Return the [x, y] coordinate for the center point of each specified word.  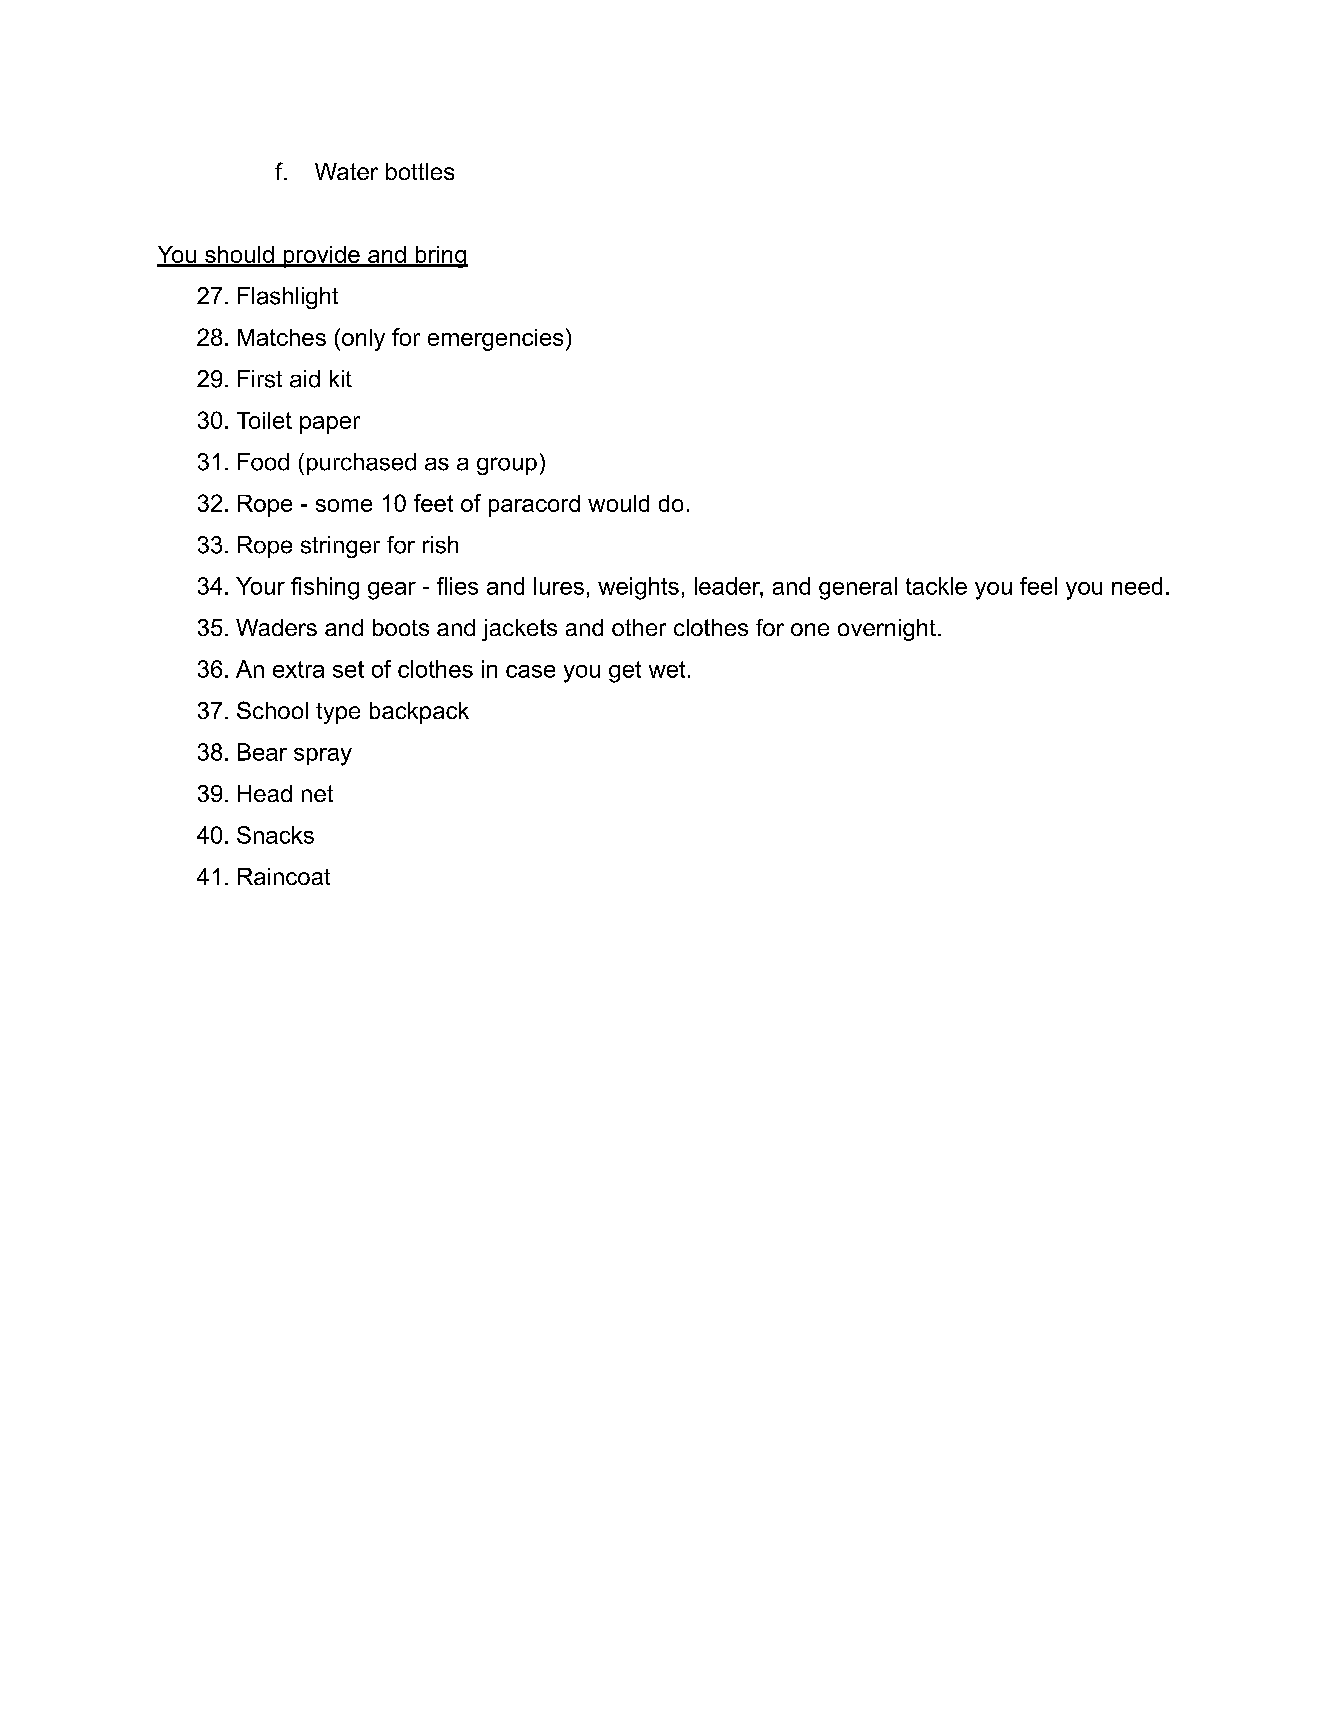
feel [1038, 586]
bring [440, 257]
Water [346, 171]
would [618, 503]
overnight [887, 630]
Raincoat [284, 876]
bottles [420, 171]
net [317, 793]
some [344, 505]
